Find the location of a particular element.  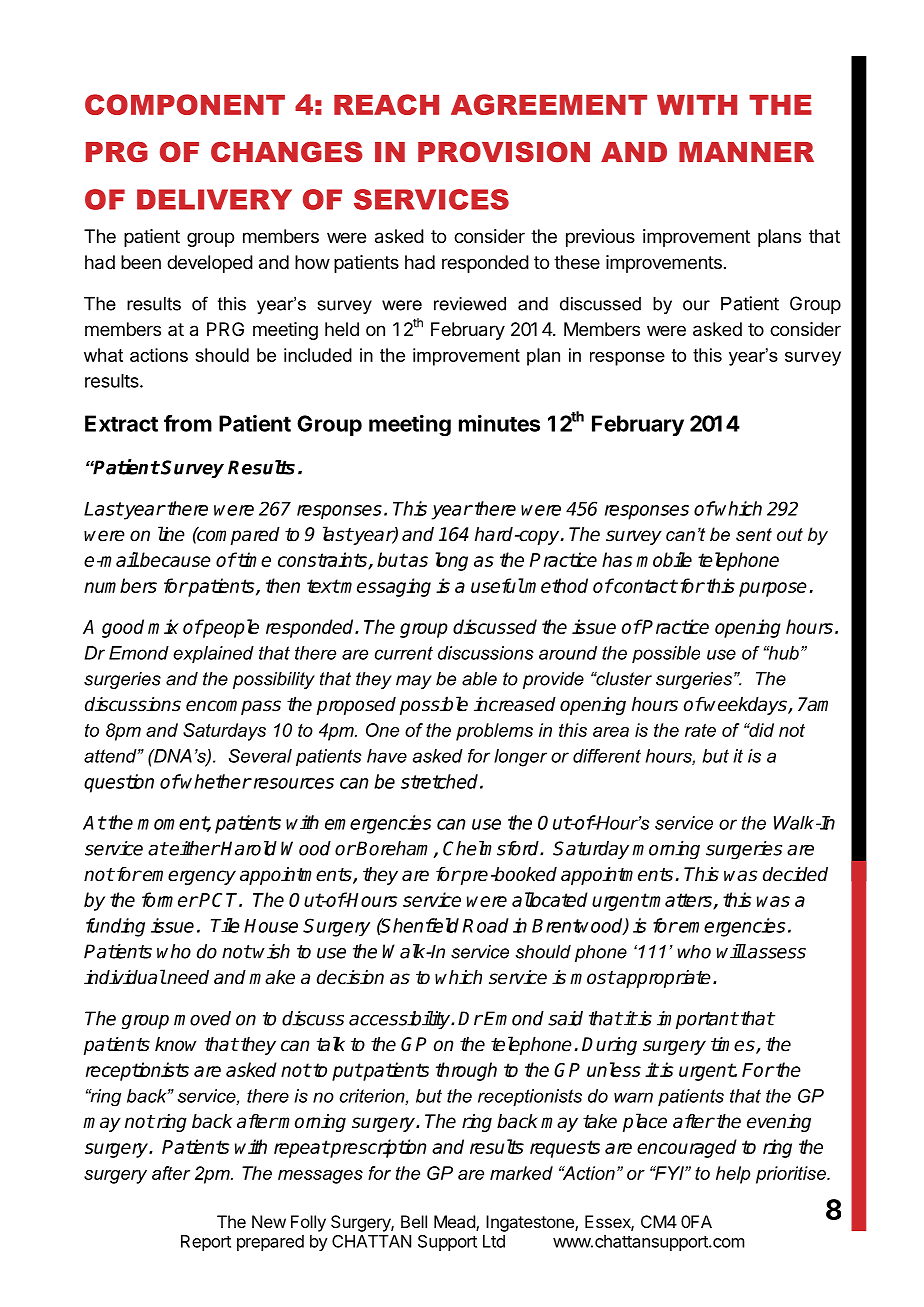

COMPONENT is located at coordinates (185, 104).
